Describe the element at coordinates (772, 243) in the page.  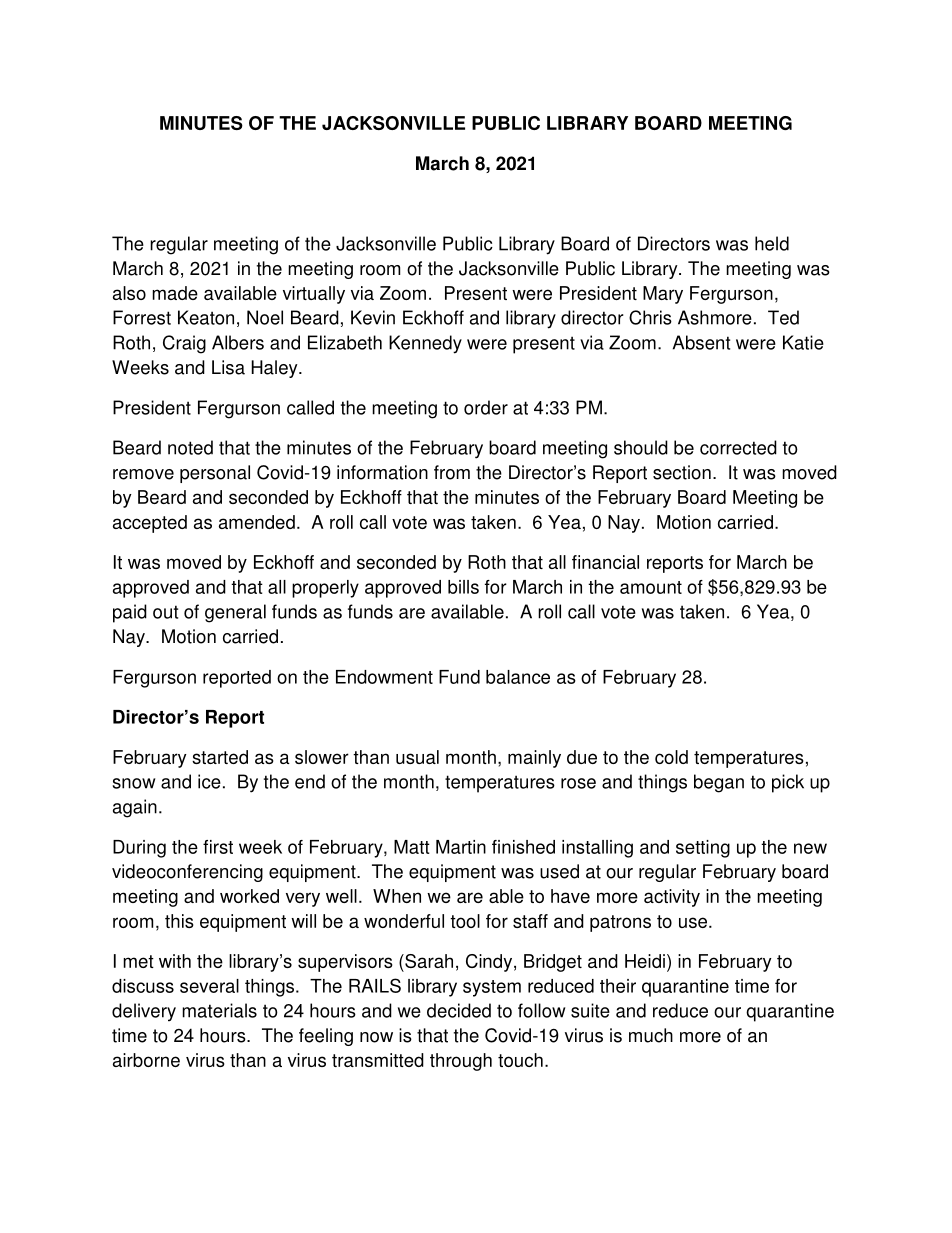
I see `held` at that location.
